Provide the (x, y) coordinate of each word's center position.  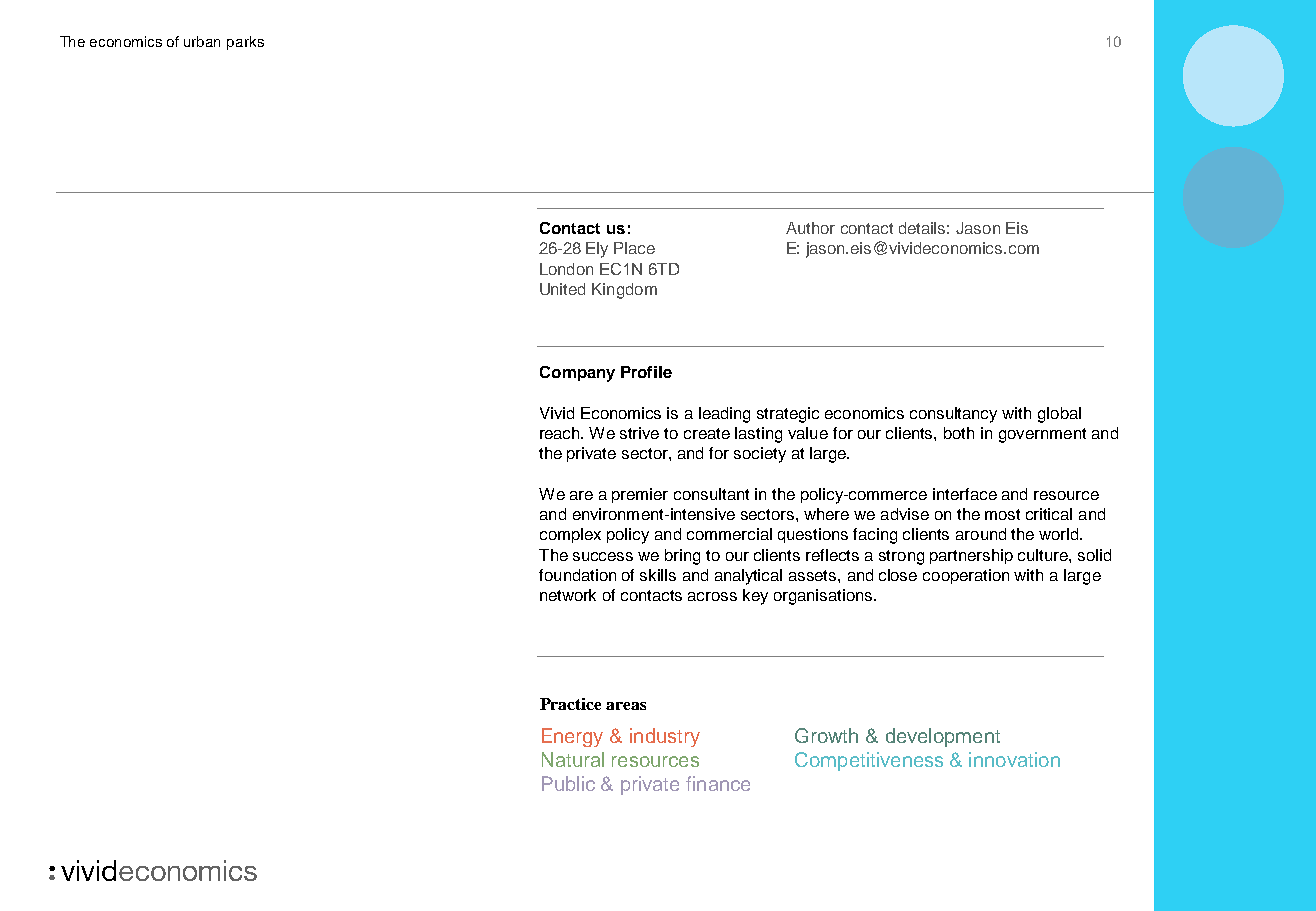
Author (810, 228)
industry (665, 737)
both (959, 433)
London (566, 269)
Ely (597, 250)
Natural (573, 759)
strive (639, 433)
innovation (1014, 759)
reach (561, 433)
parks (245, 43)
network (568, 595)
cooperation (966, 576)
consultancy (953, 415)
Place (634, 248)
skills (658, 575)
